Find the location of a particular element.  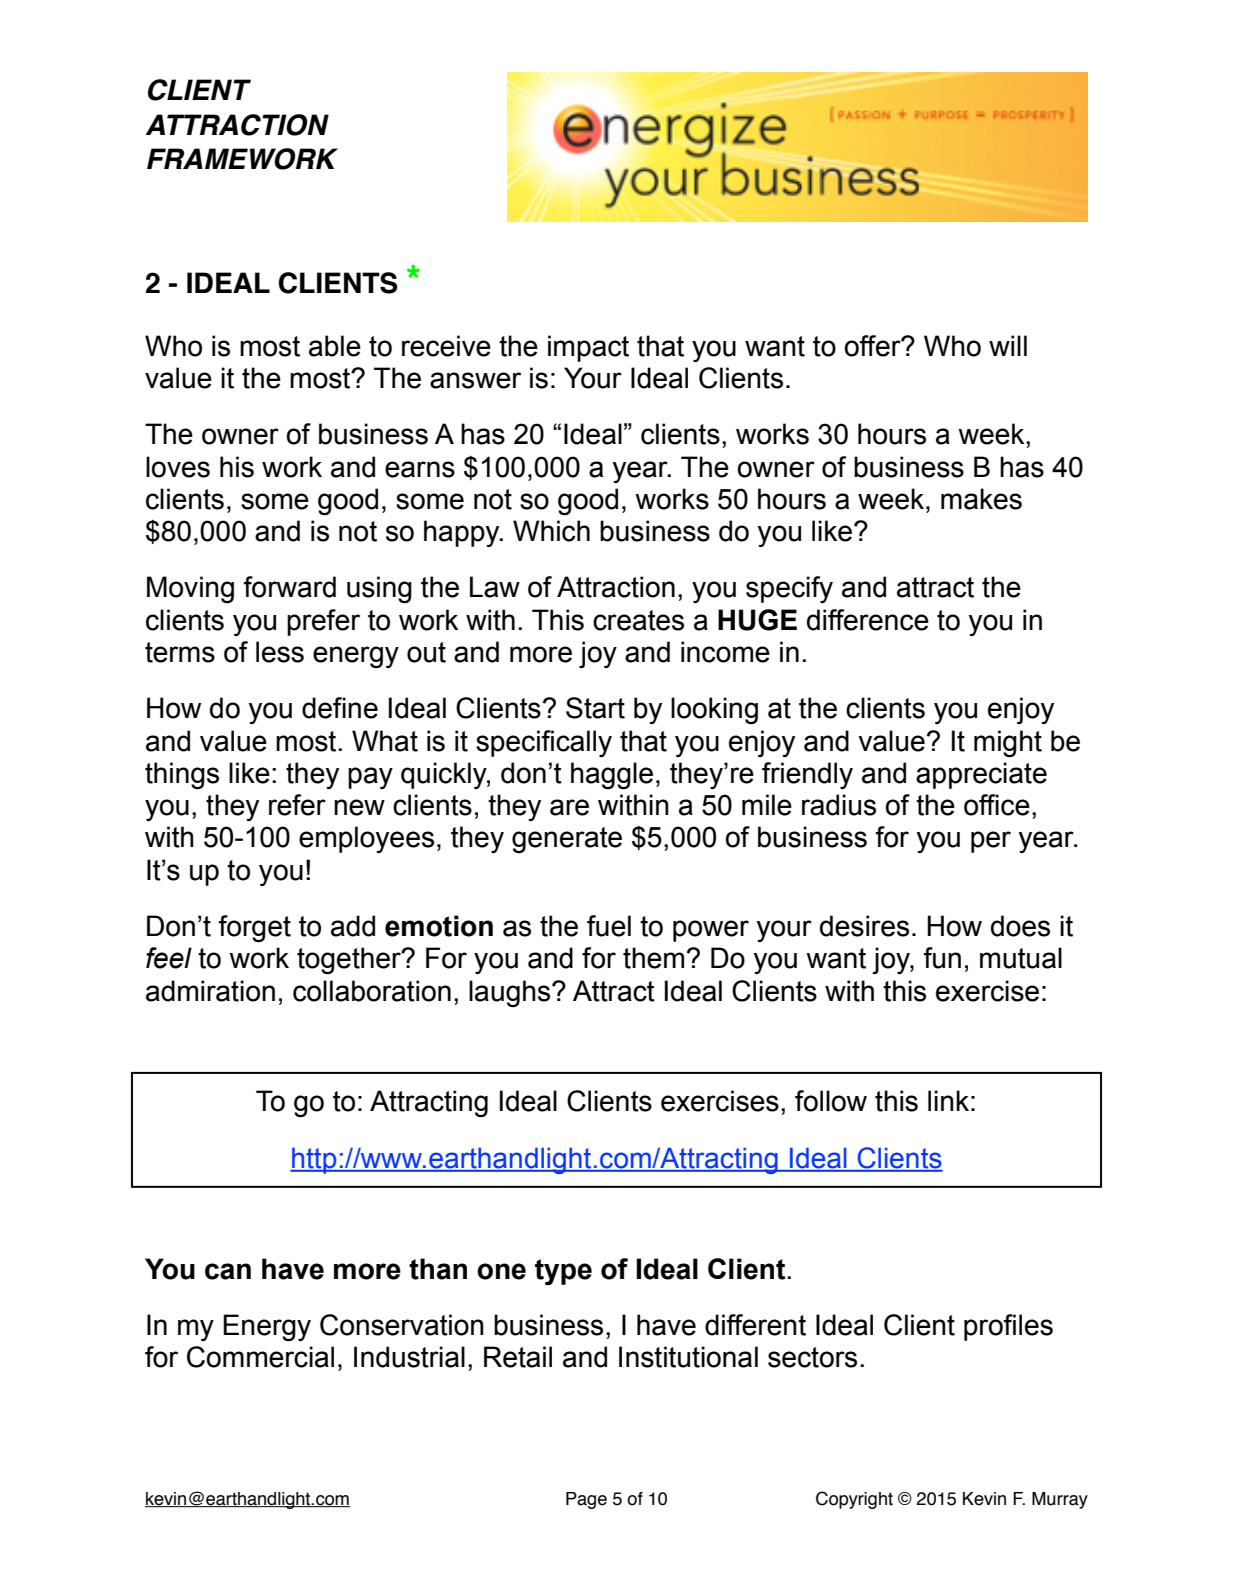

Page is located at coordinates (586, 1500).
